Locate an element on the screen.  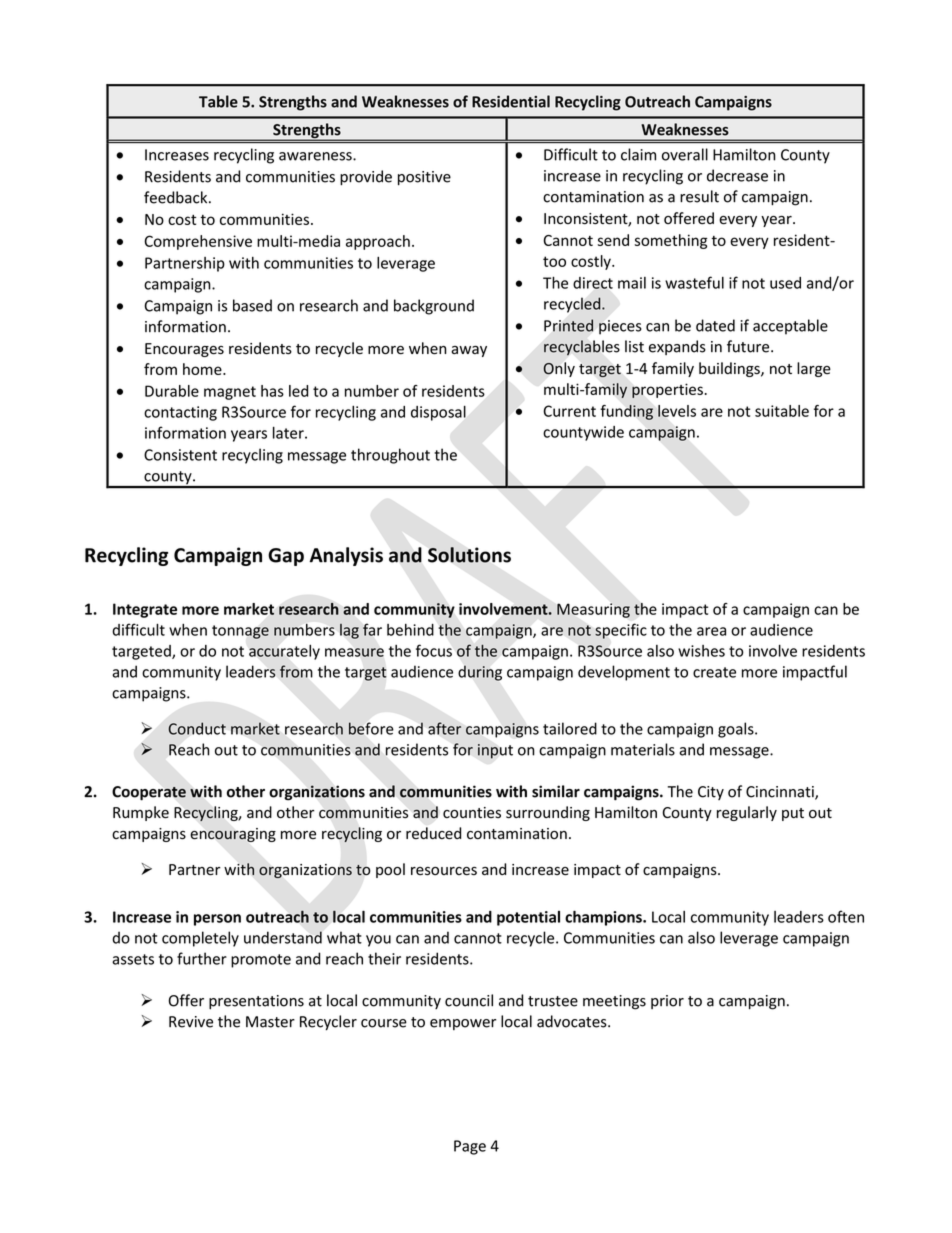
buildings is located at coordinates (730, 369).
